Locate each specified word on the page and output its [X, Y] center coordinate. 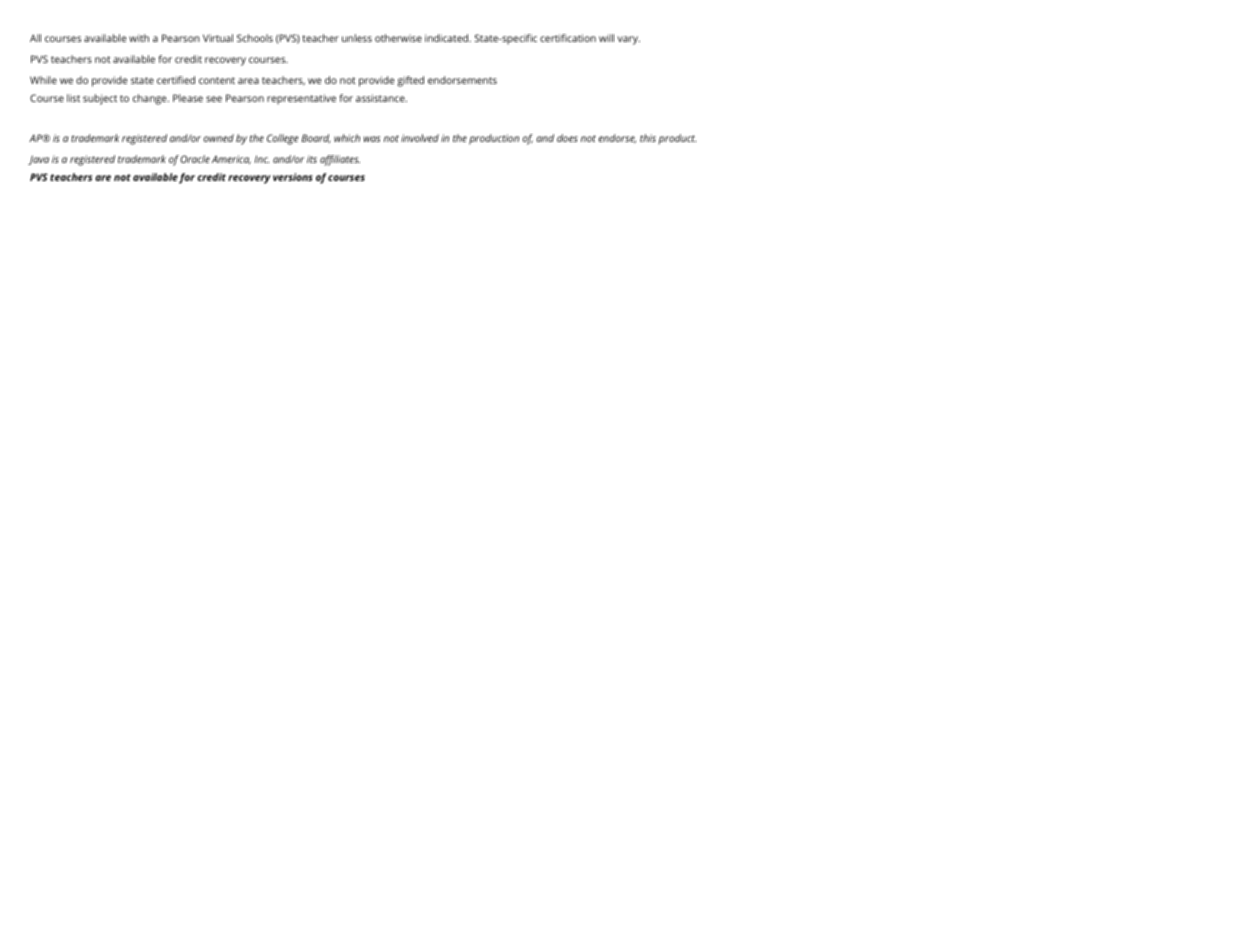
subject [100, 99]
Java [38, 160]
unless [357, 38]
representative [301, 99]
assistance [381, 98]
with [139, 38]
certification [568, 38]
